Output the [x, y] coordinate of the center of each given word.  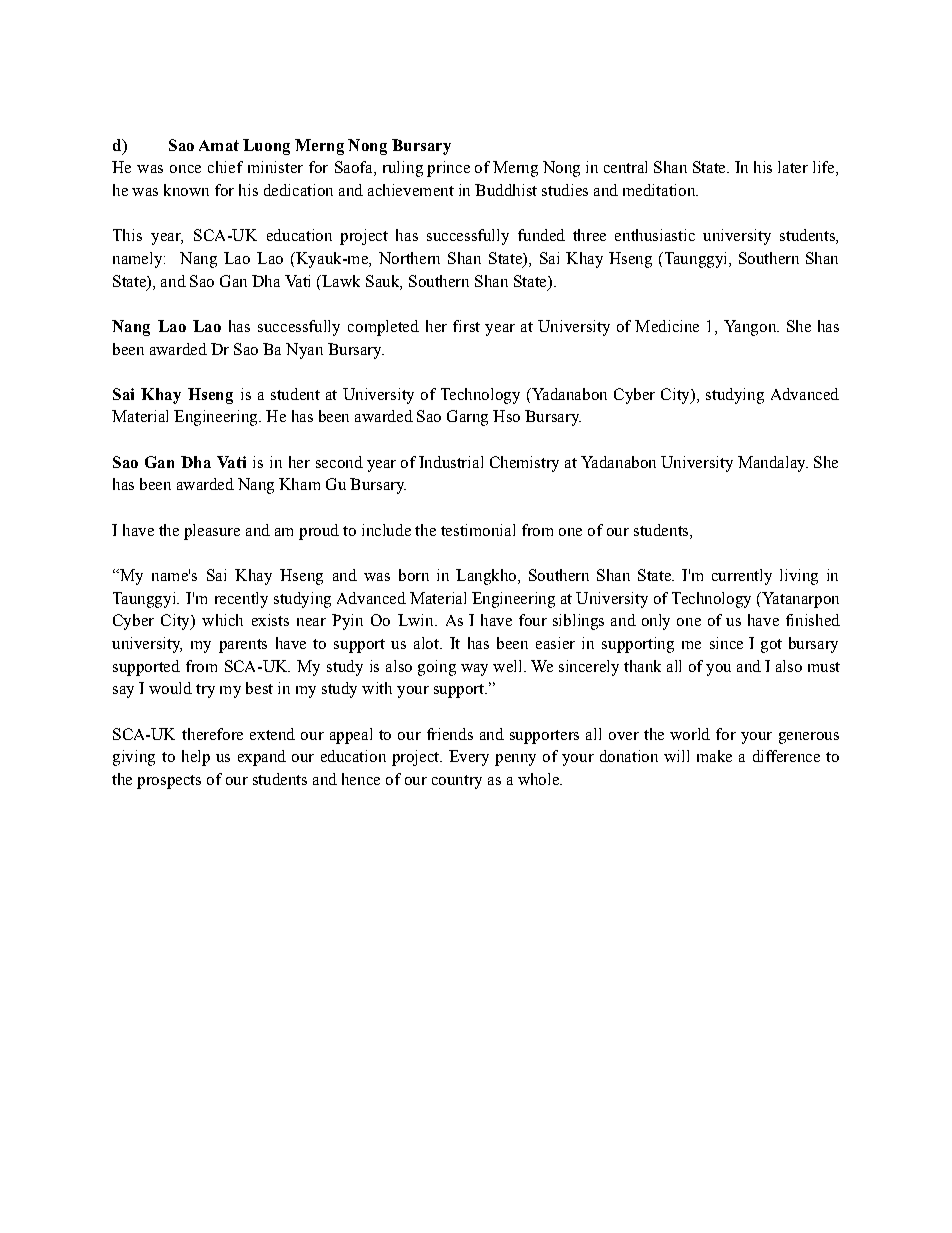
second [339, 462]
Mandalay [773, 464]
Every [469, 758]
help [196, 758]
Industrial [451, 462]
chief [225, 167]
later [793, 167]
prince [448, 169]
